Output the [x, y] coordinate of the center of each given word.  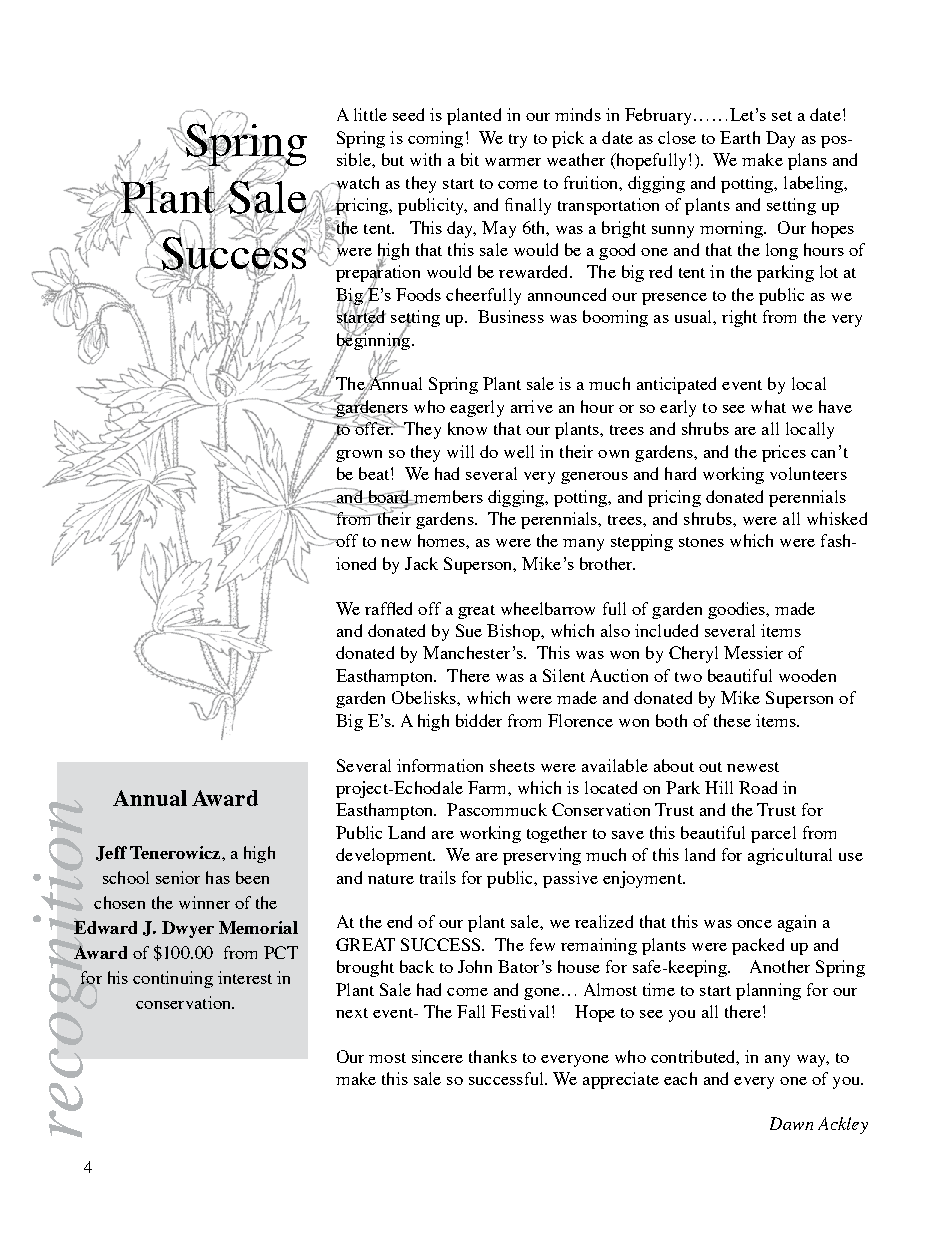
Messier [753, 652]
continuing [173, 979]
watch [356, 183]
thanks [493, 1056]
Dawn [791, 1123]
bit [470, 159]
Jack [421, 563]
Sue [469, 630]
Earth [740, 137]
